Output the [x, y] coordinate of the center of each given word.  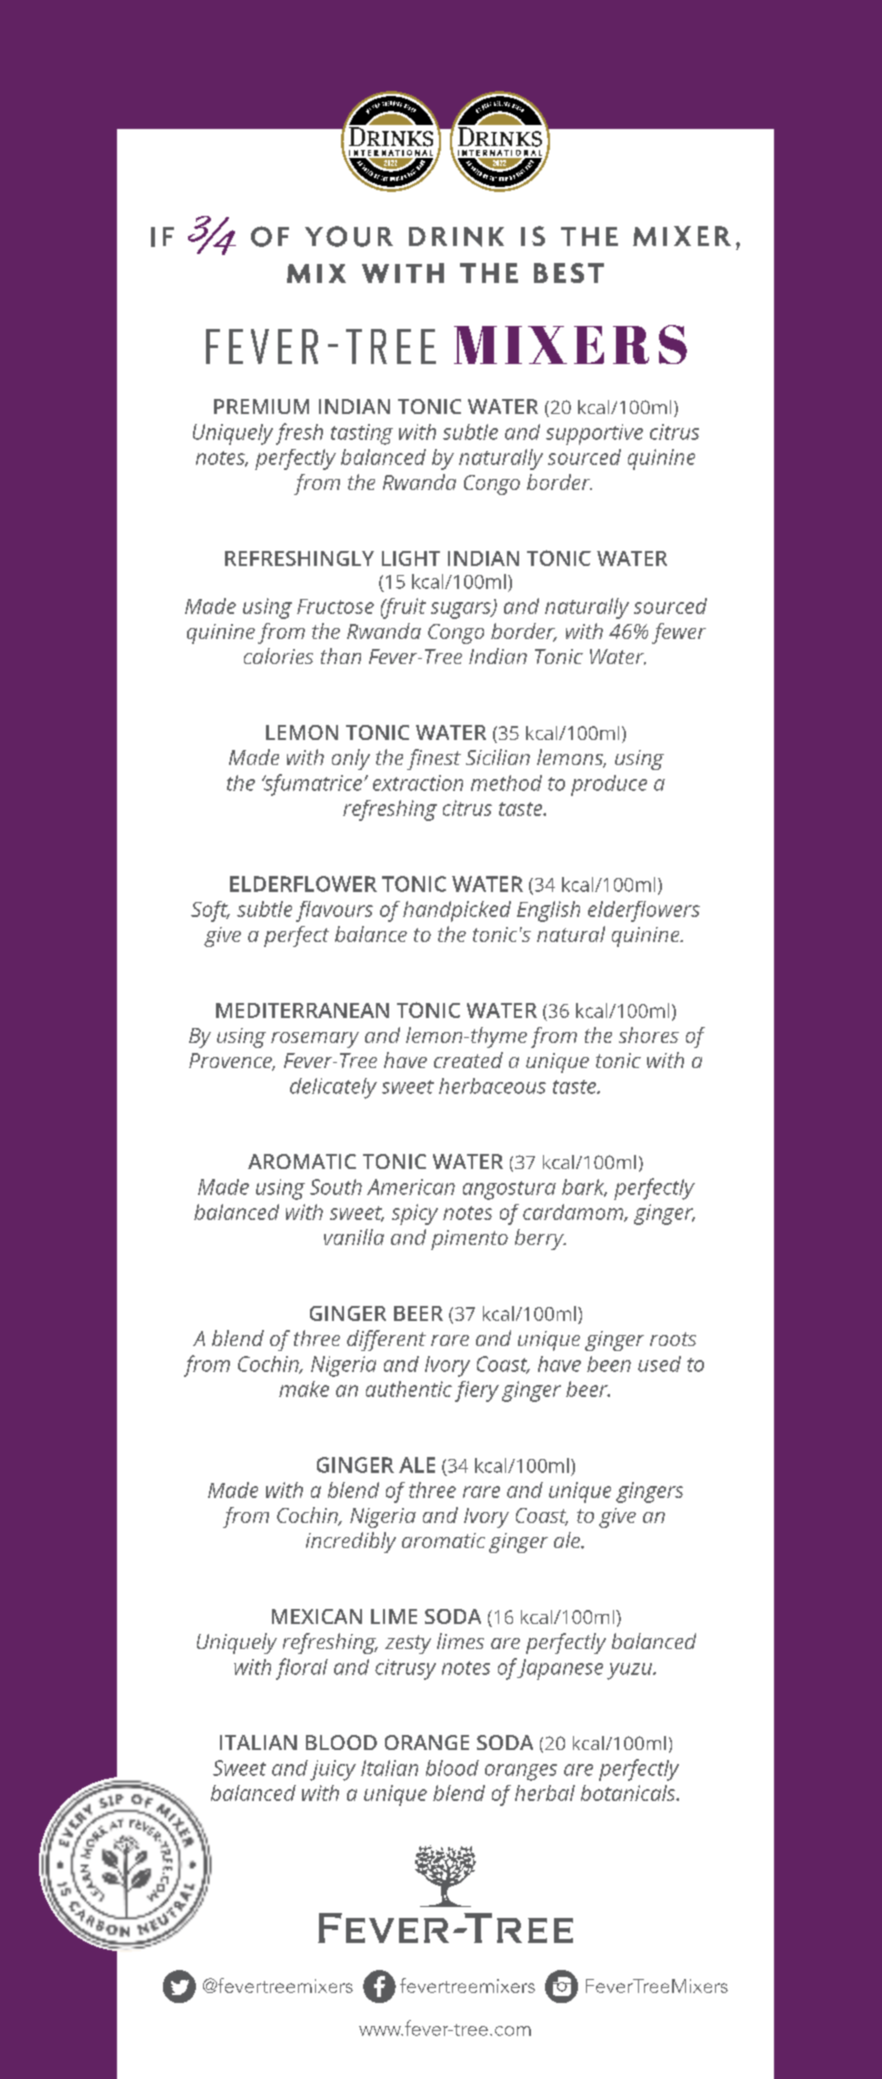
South [336, 1187]
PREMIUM [261, 406]
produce [609, 785]
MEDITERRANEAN [302, 1010]
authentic [409, 1389]
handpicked [457, 911]
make [304, 1389]
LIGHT [411, 558]
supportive [594, 434]
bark [584, 1188]
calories [278, 656]
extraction [418, 783]
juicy [333, 1770]
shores [649, 1035]
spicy [415, 1214]
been [609, 1364]
